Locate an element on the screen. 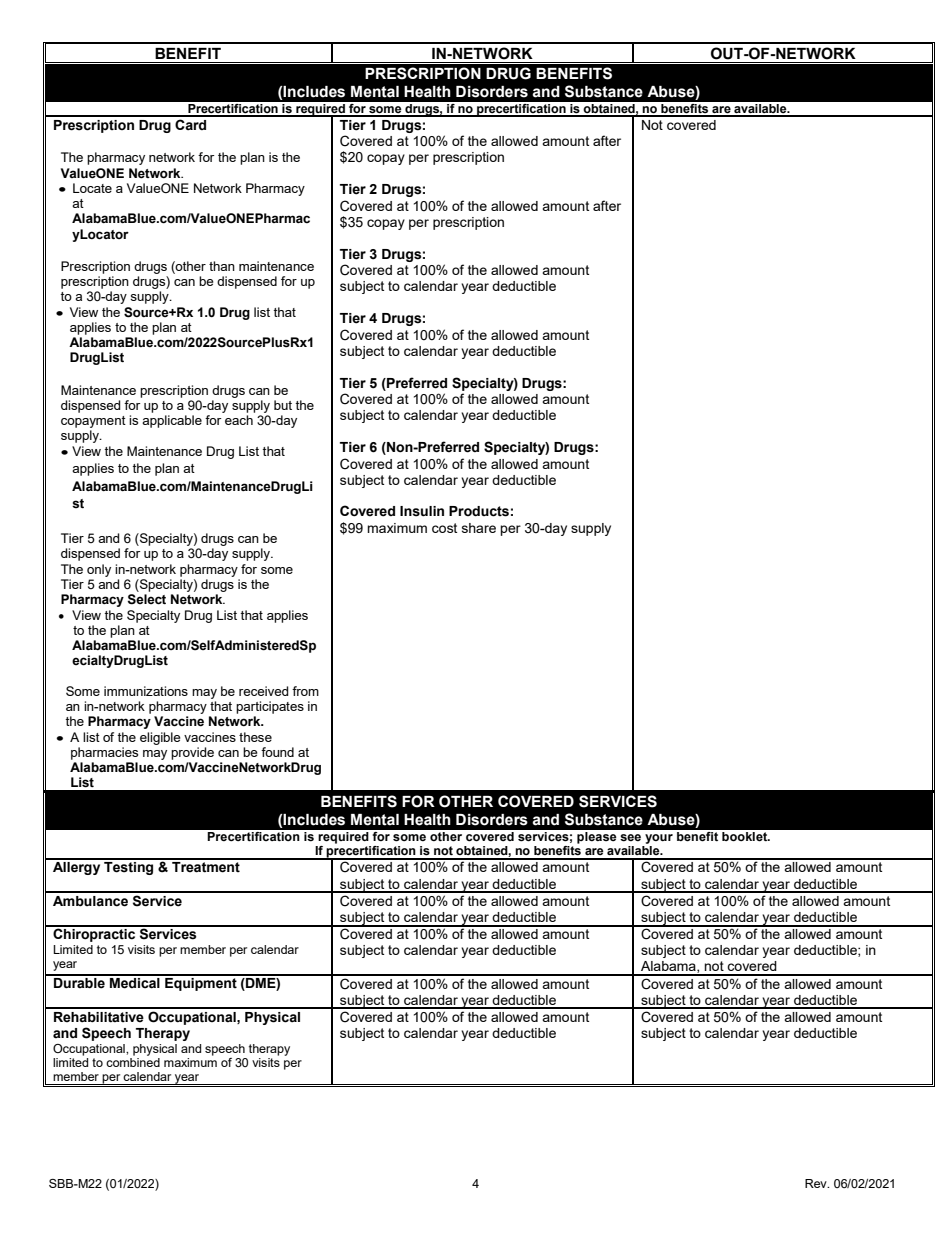  but is located at coordinates (283, 405).
